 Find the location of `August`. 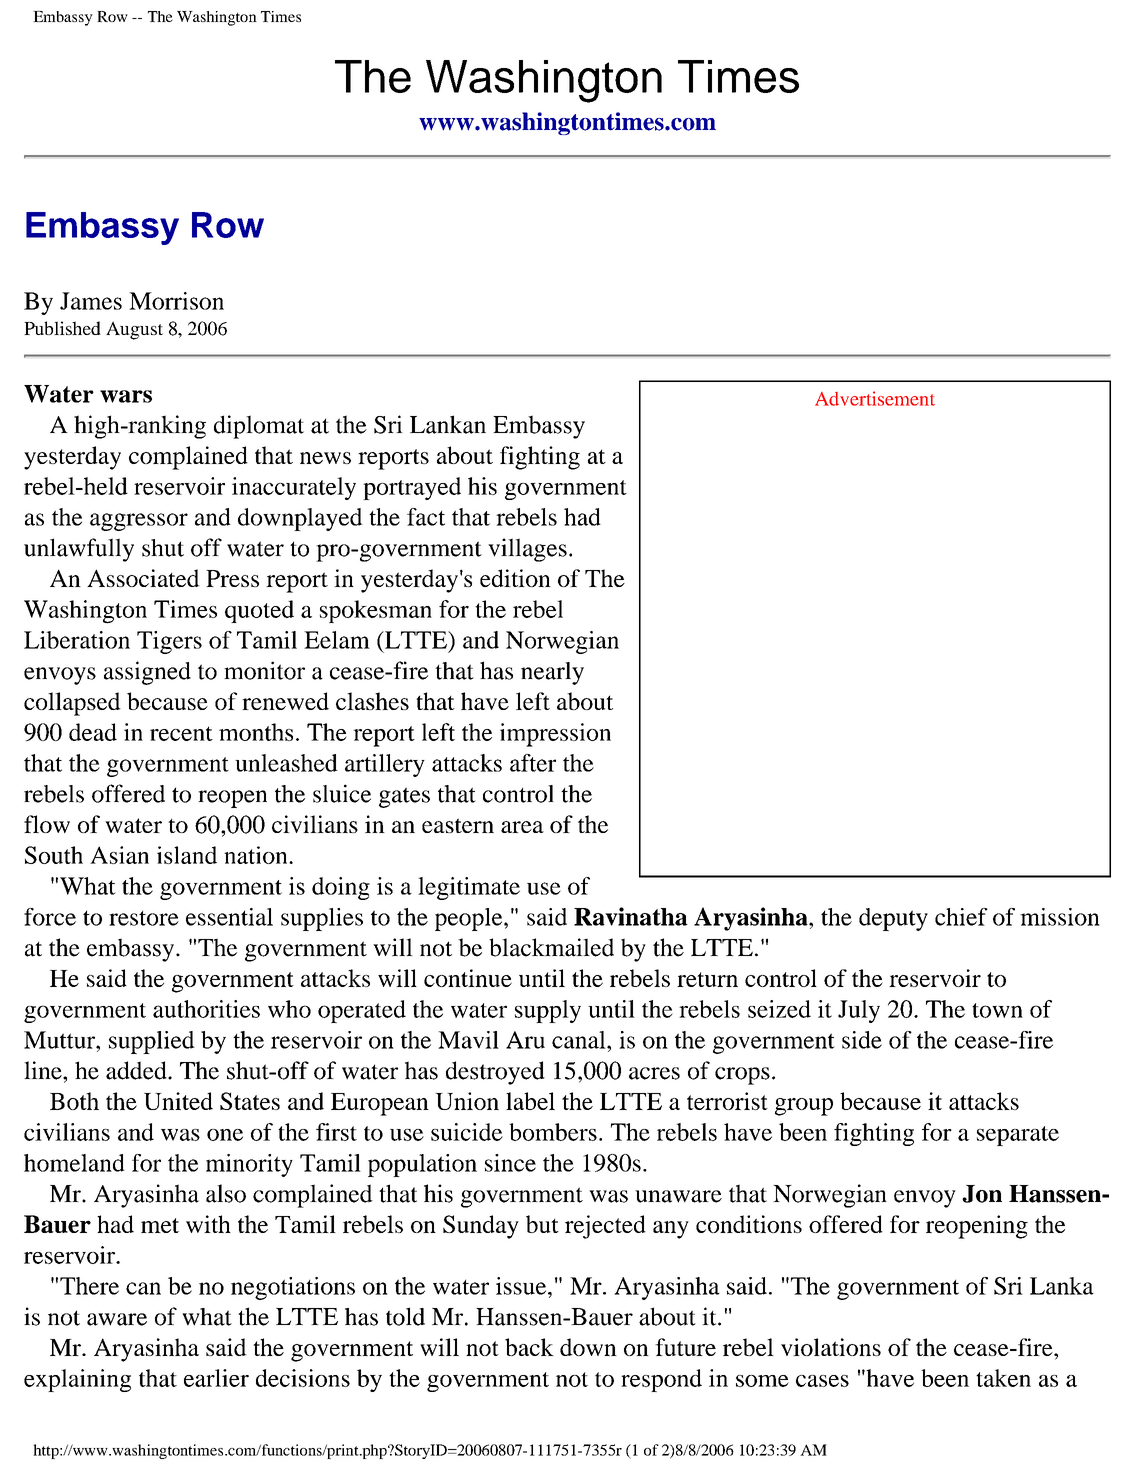

August is located at coordinates (134, 330).
